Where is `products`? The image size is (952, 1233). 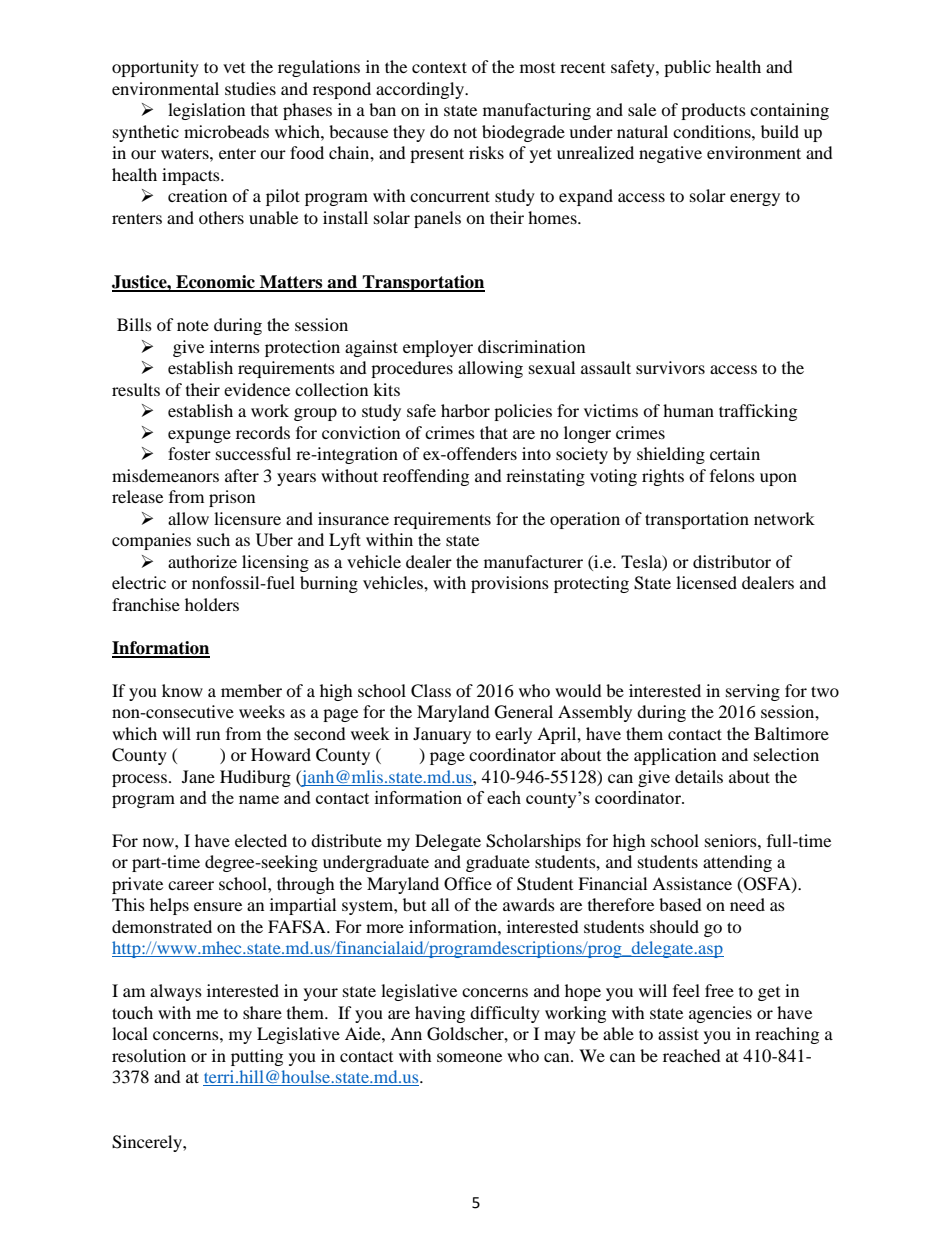
products is located at coordinates (713, 111).
